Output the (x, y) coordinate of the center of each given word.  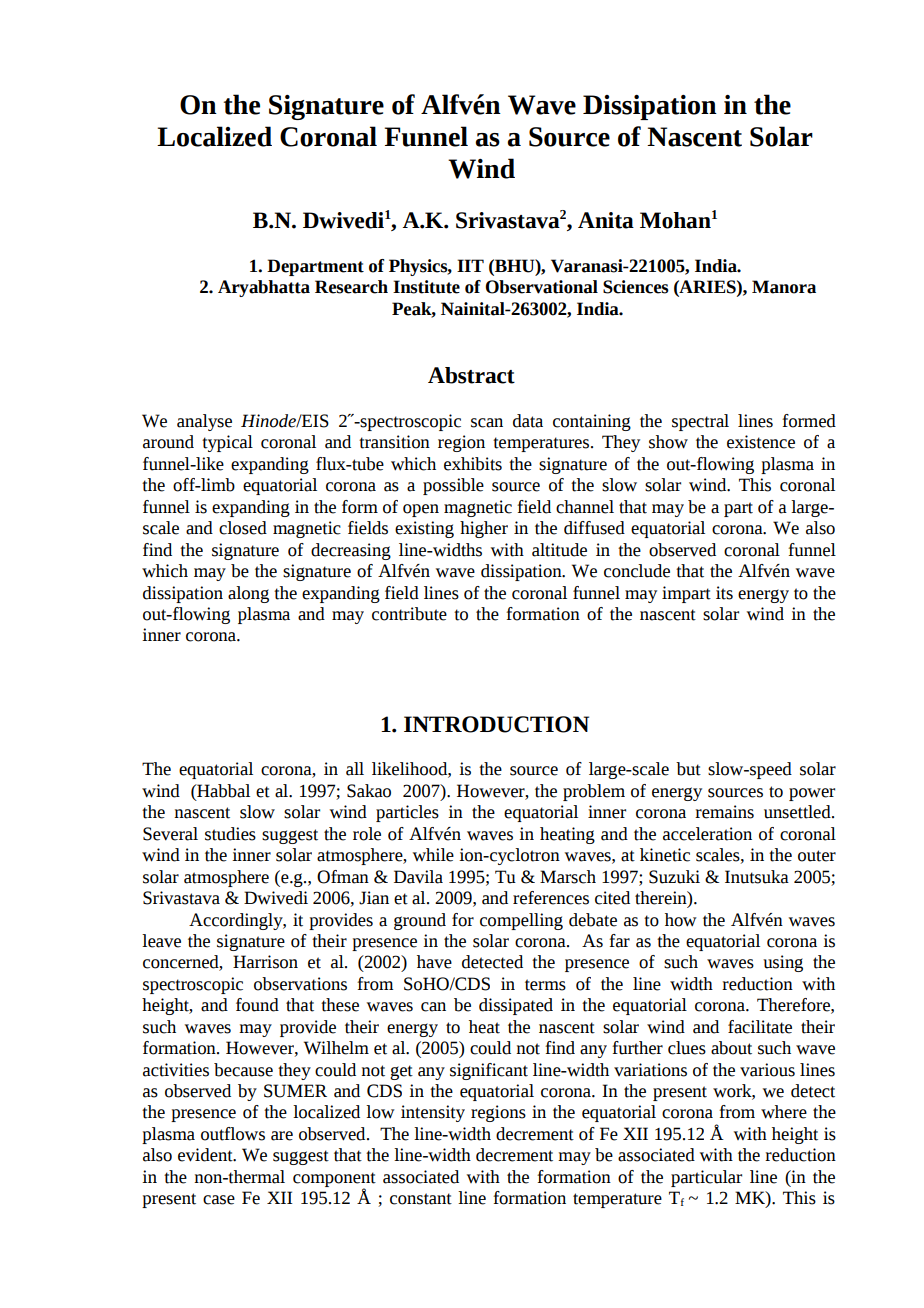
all (355, 769)
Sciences (636, 287)
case (219, 1200)
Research (351, 287)
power (812, 794)
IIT (470, 265)
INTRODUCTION (496, 724)
